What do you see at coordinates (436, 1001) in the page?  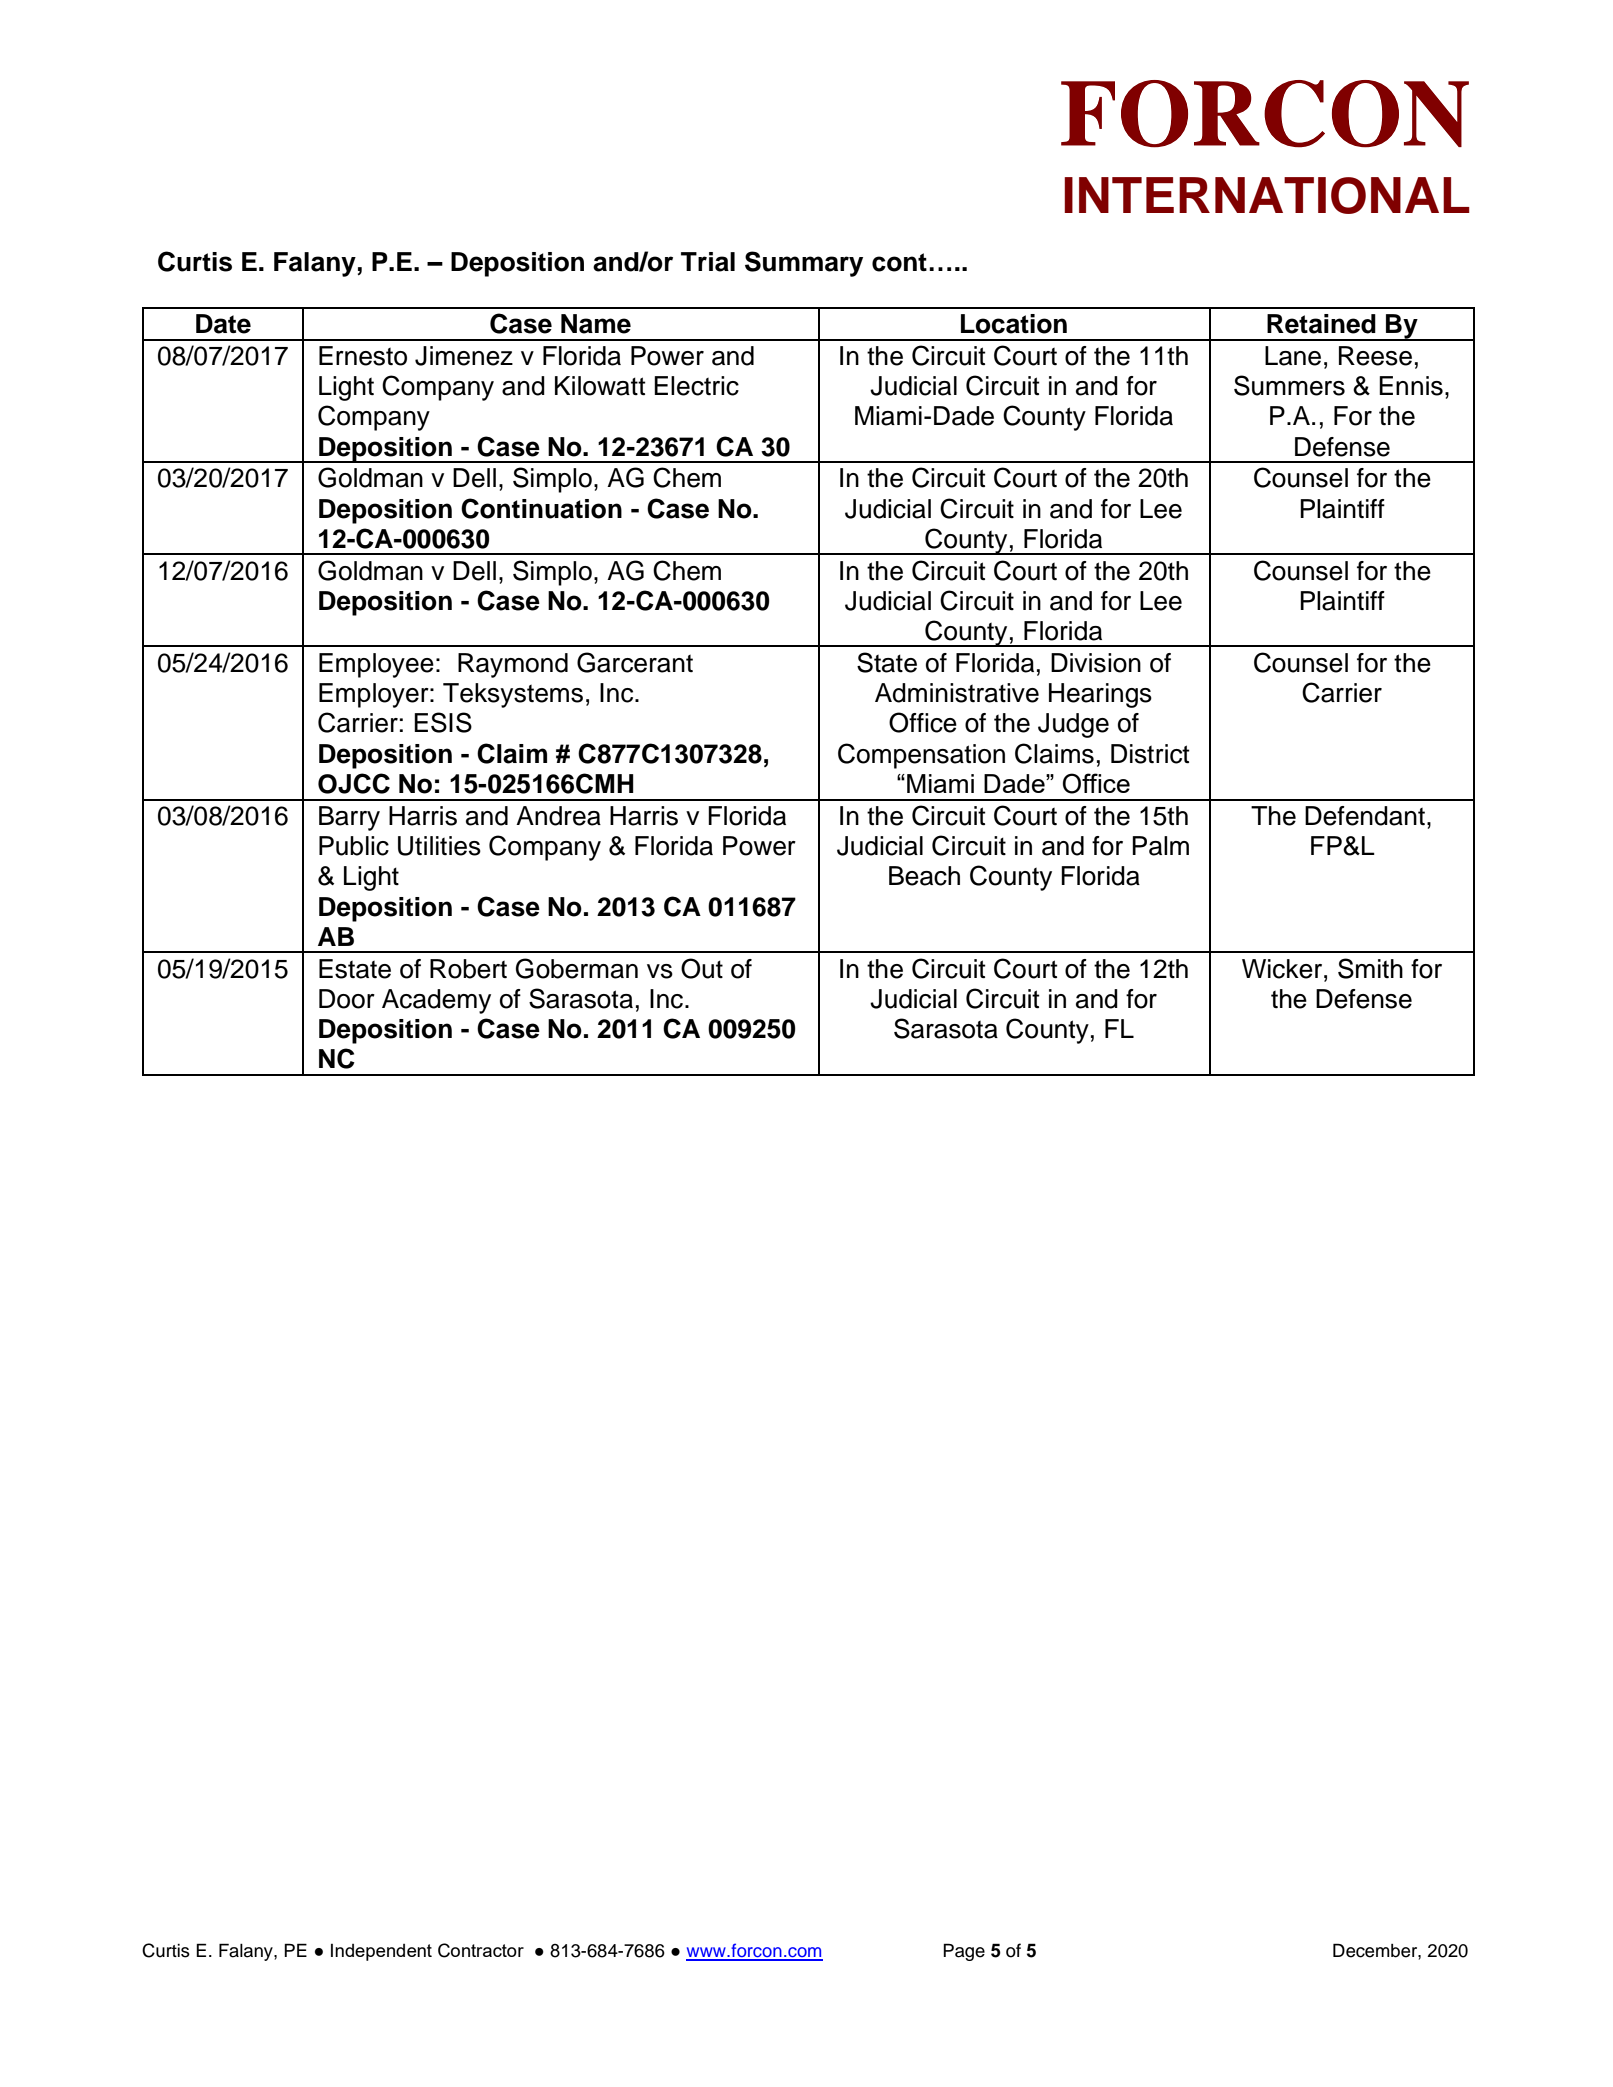 I see `Academy` at bounding box center [436, 1001].
